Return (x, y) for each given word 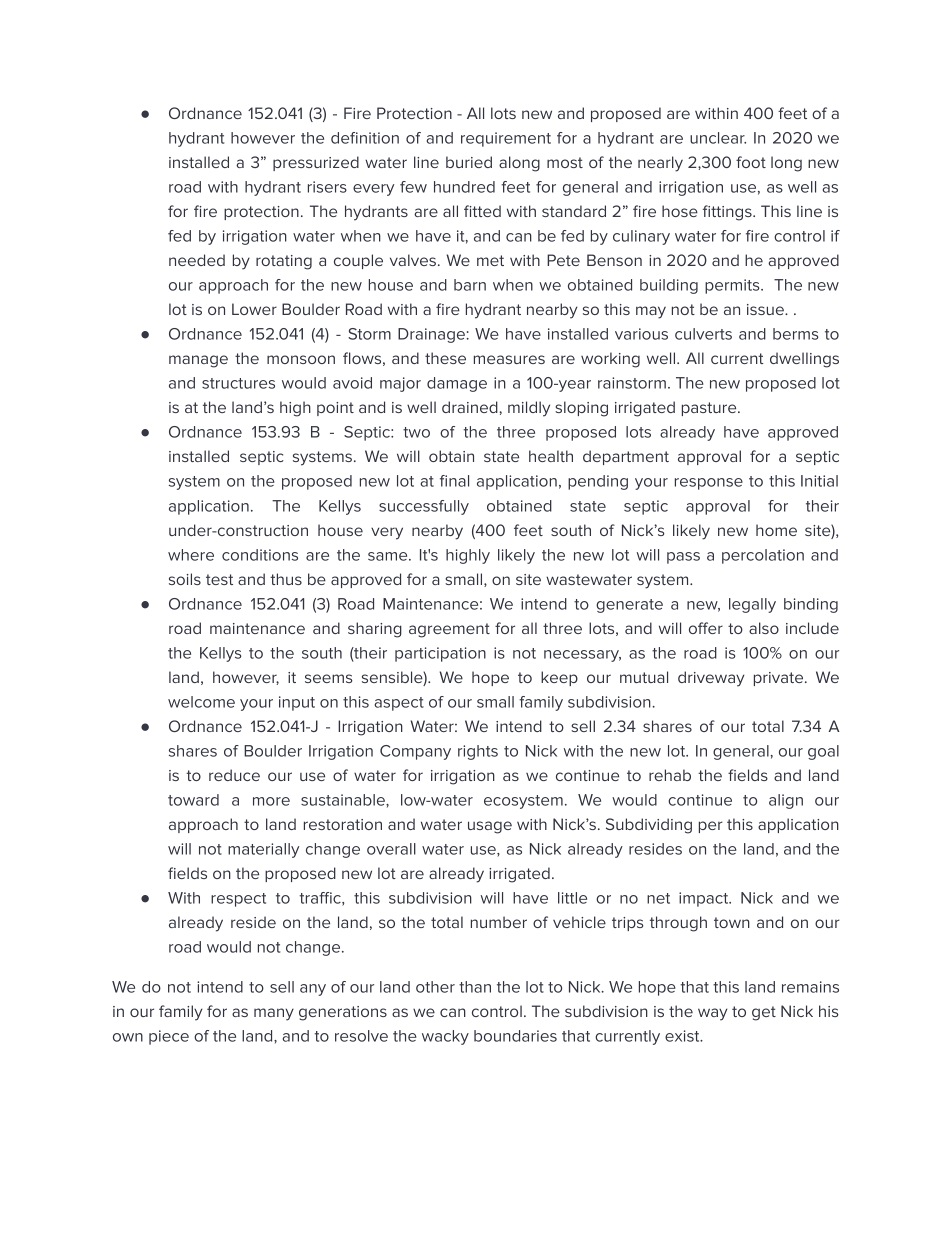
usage (490, 827)
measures (509, 359)
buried (469, 162)
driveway (711, 679)
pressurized (316, 163)
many (274, 1014)
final (454, 481)
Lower (254, 309)
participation (440, 654)
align (786, 801)
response (709, 484)
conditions (260, 555)
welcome (201, 702)
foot (751, 162)
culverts (703, 334)
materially (263, 850)
